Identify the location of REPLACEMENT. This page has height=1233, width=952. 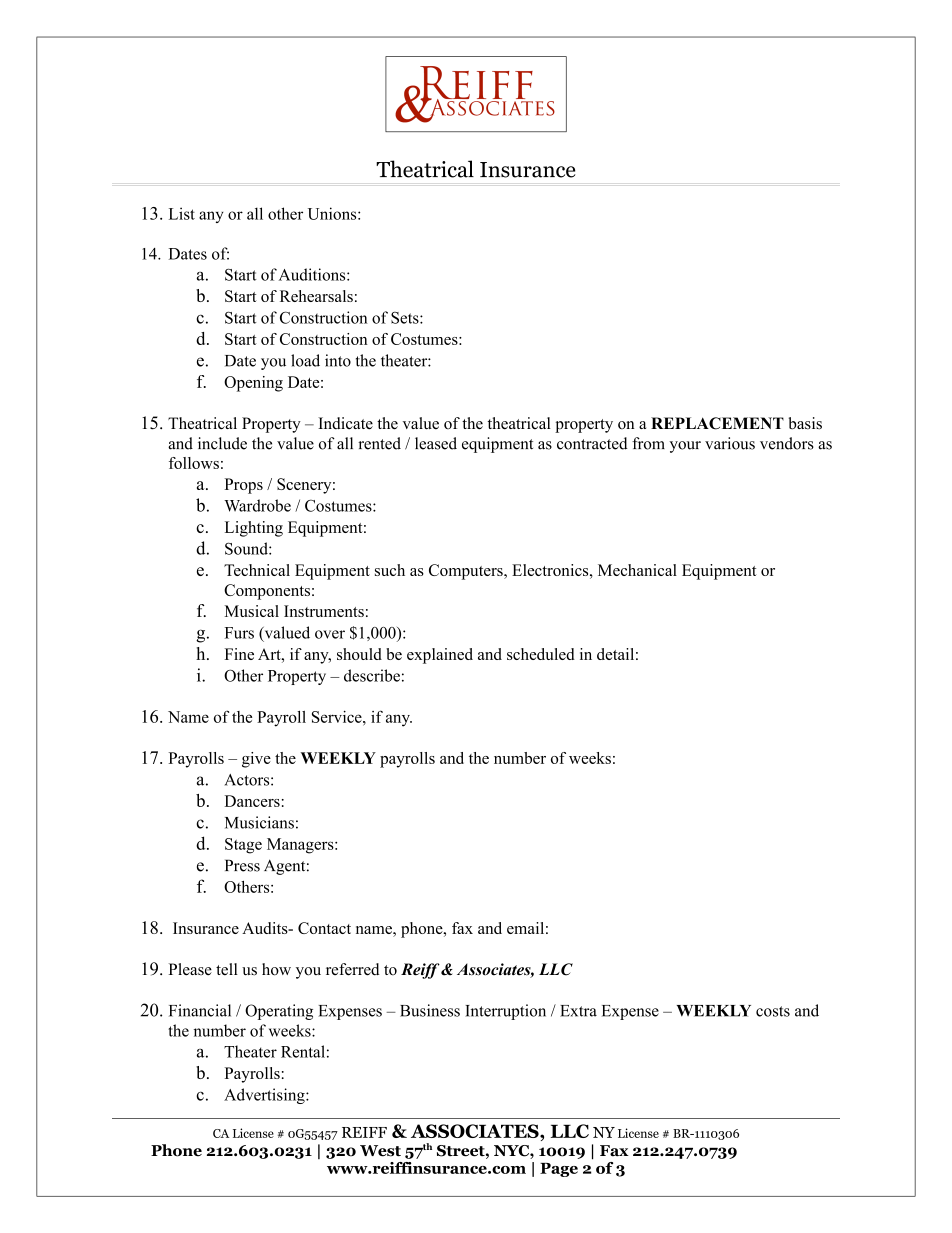
(717, 423).
